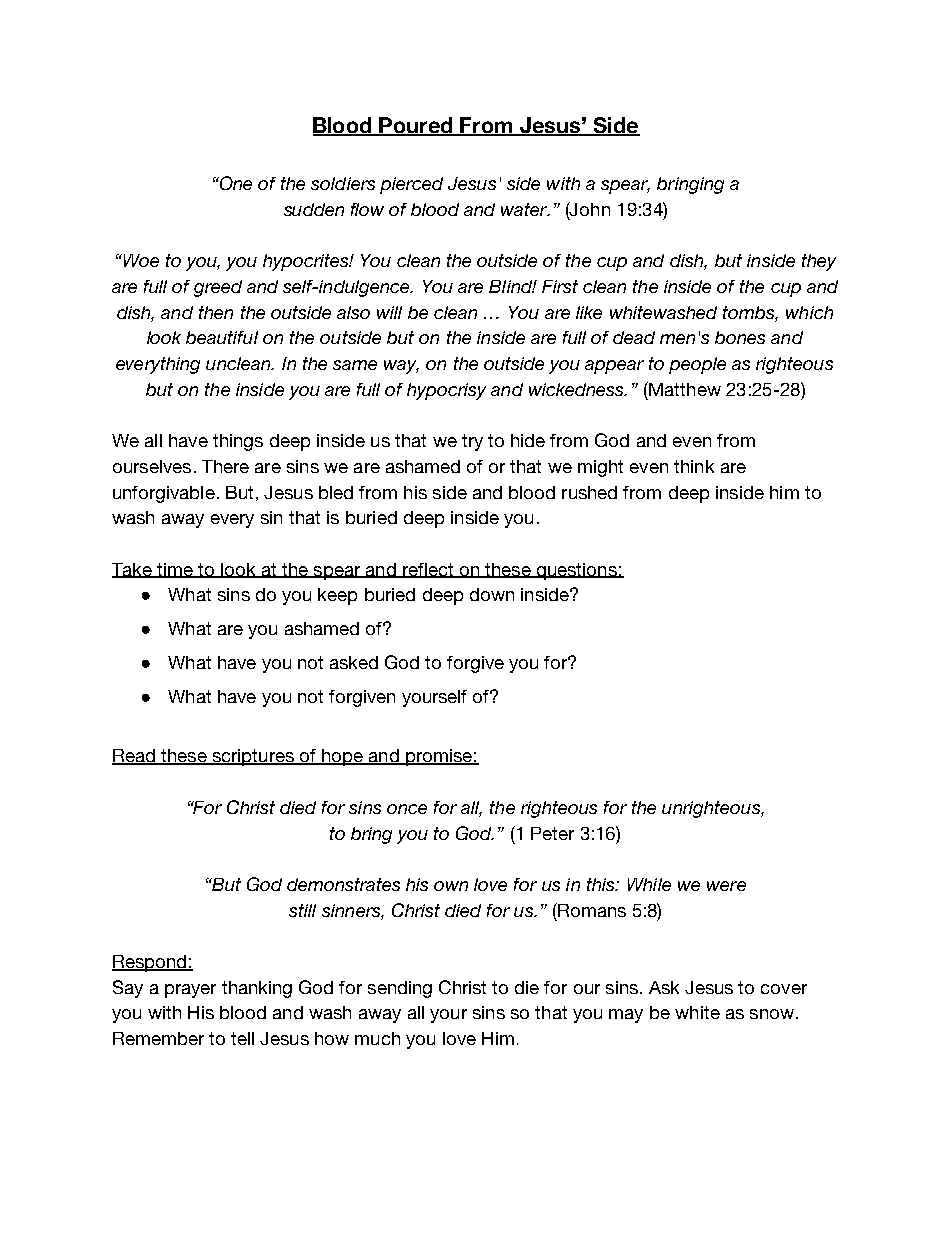 Image resolution: width=952 pixels, height=1233 pixels. I want to click on questions, so click(576, 571).
